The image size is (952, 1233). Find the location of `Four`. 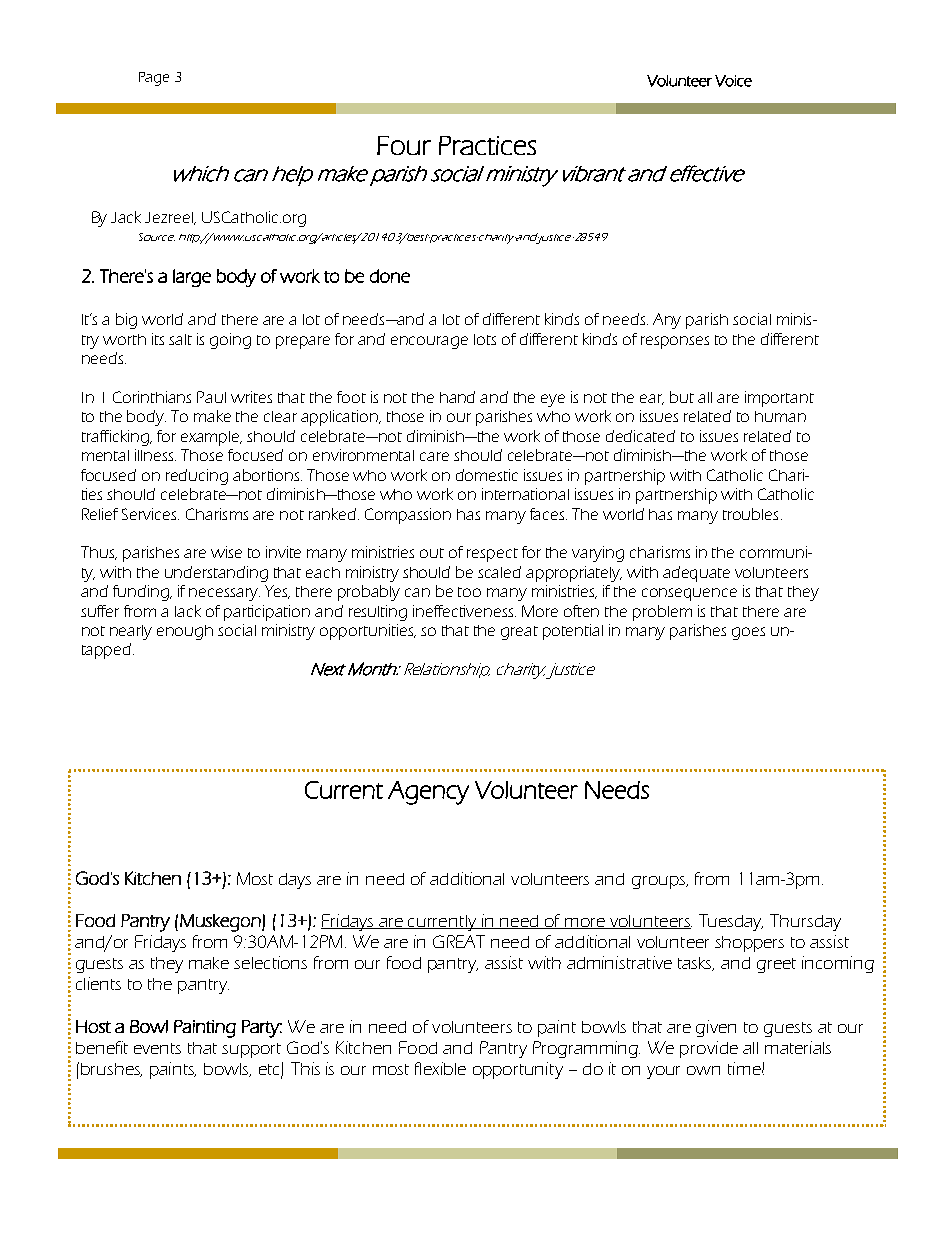

Four is located at coordinates (404, 145).
